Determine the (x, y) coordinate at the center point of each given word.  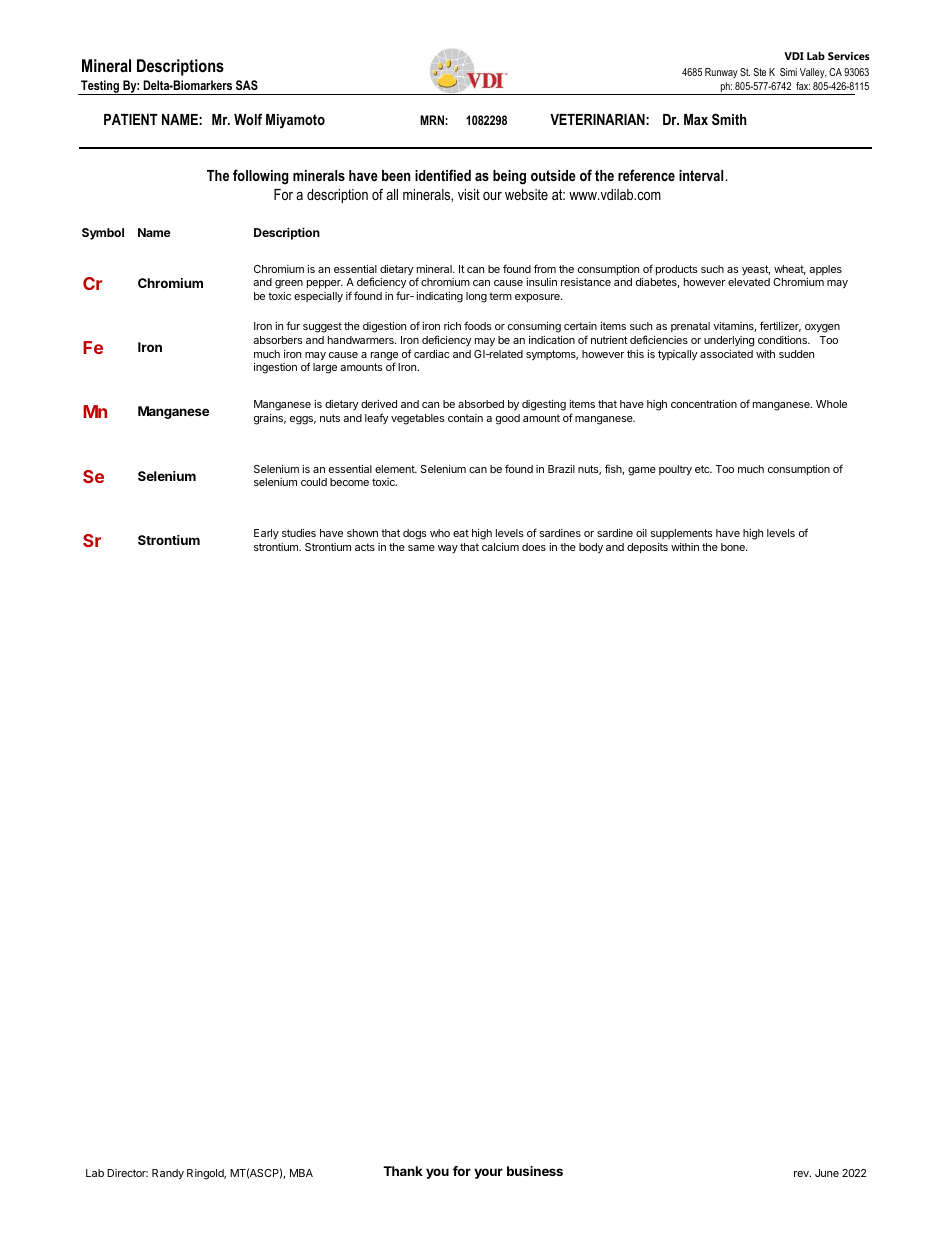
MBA (301, 1173)
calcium (500, 547)
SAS (247, 85)
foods (477, 325)
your (488, 1173)
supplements (681, 534)
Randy (168, 1174)
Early (266, 534)
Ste (760, 72)
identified (443, 175)
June (827, 1173)
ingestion (275, 368)
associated (726, 354)
